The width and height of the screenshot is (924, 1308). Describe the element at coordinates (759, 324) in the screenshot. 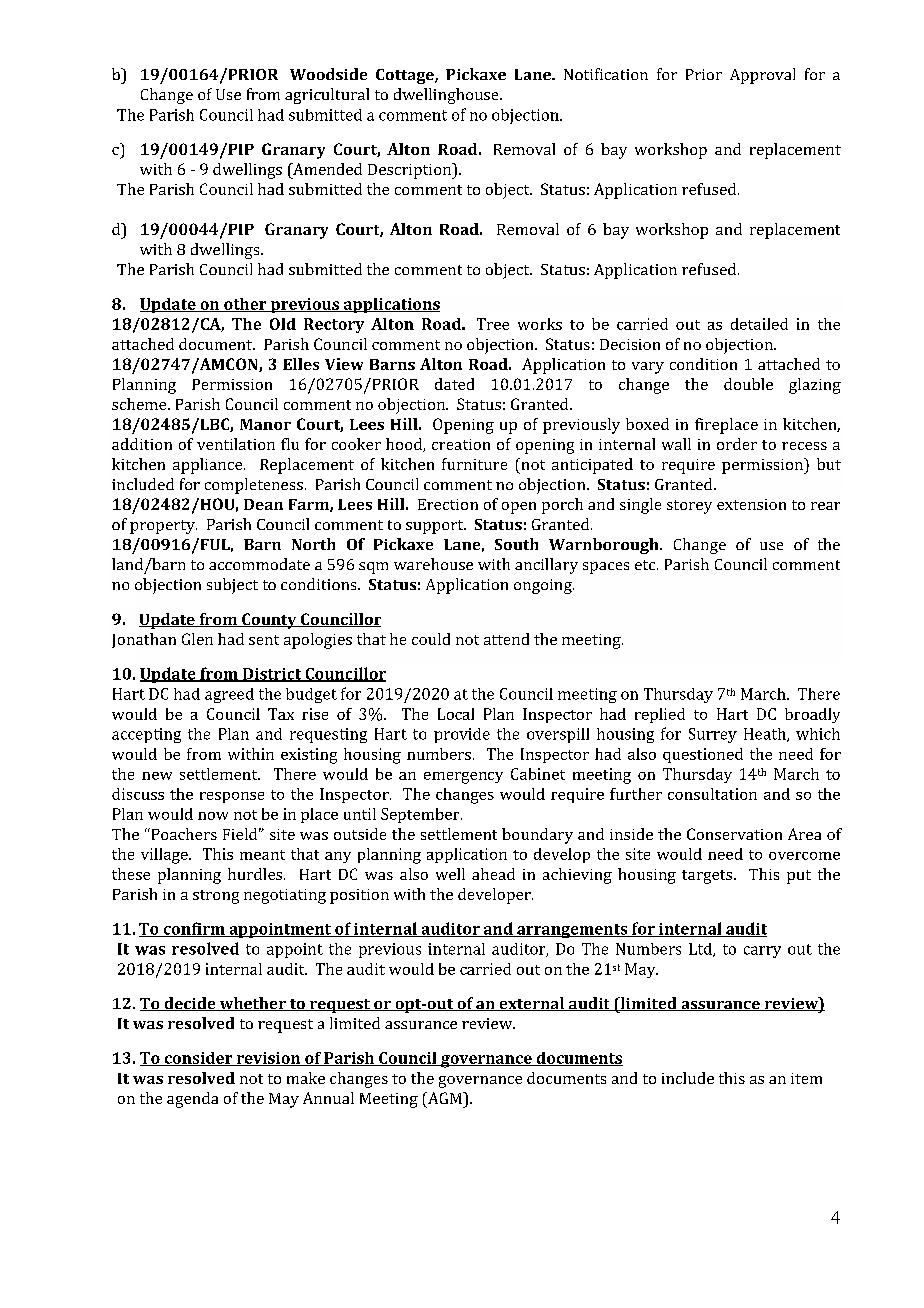

I see `detailed` at that location.
